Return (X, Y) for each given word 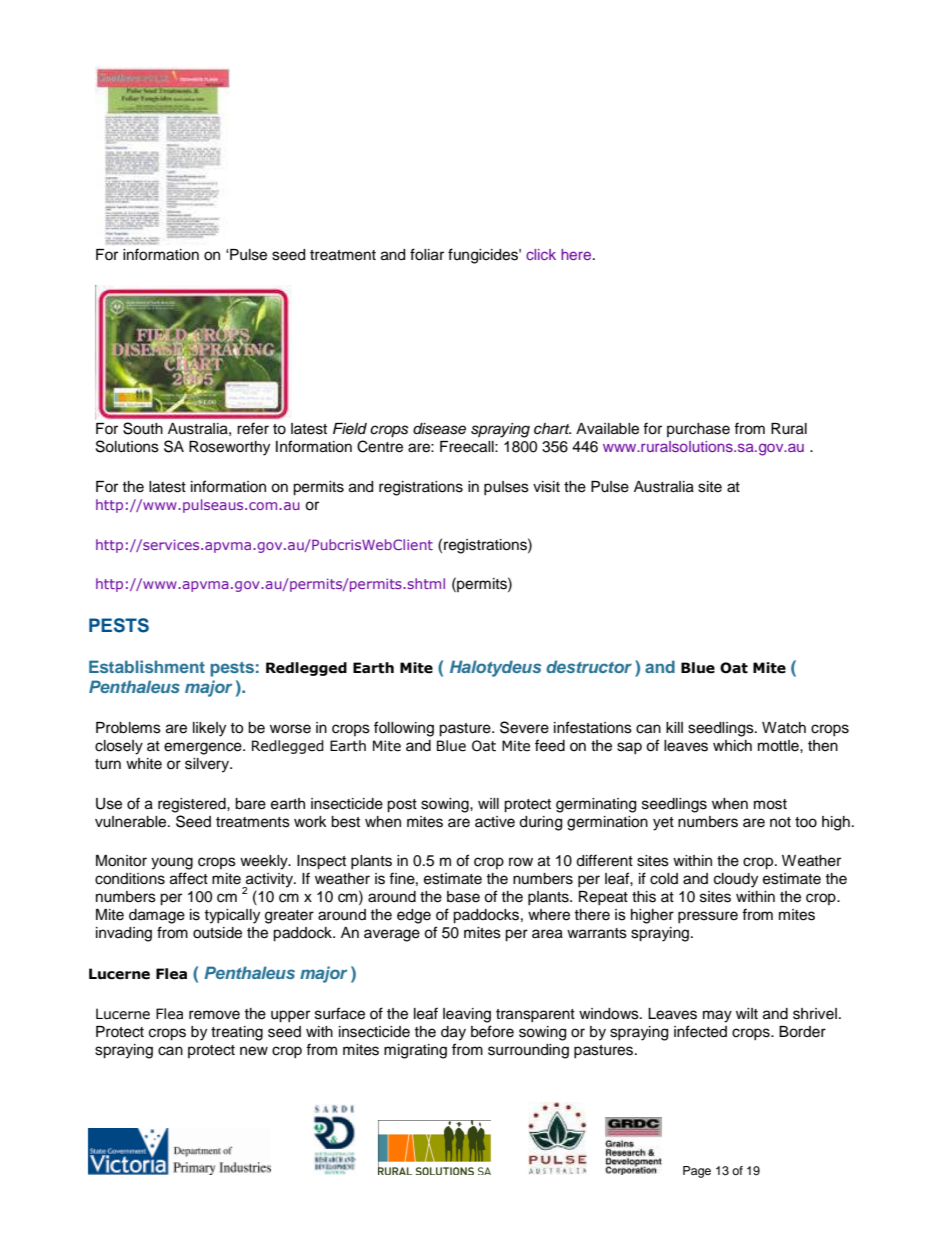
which (732, 746)
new (254, 1051)
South (143, 428)
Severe (524, 727)
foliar (427, 254)
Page (697, 1172)
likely (209, 729)
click (541, 254)
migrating (415, 1051)
